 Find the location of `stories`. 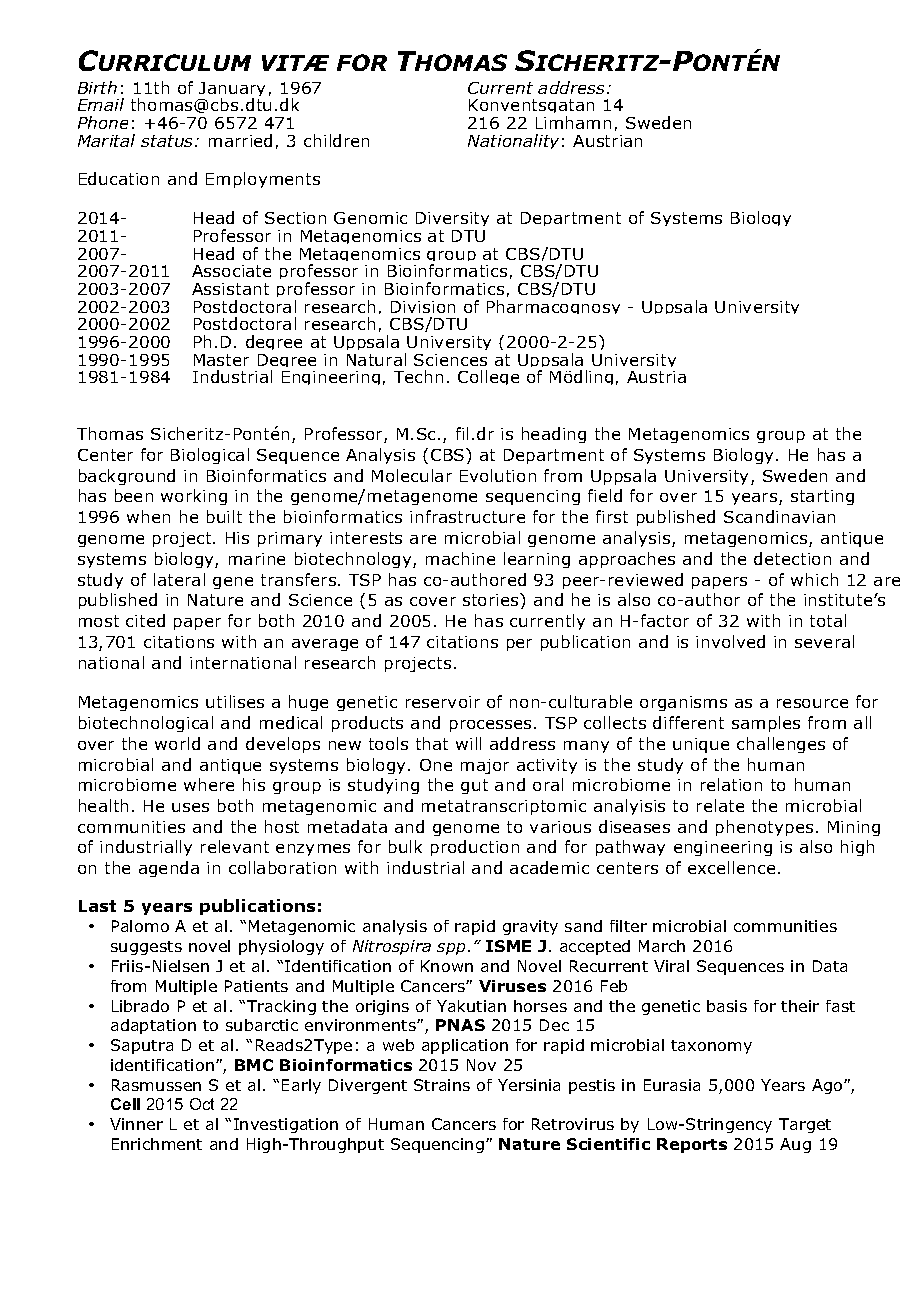

stories is located at coordinates (492, 599).
